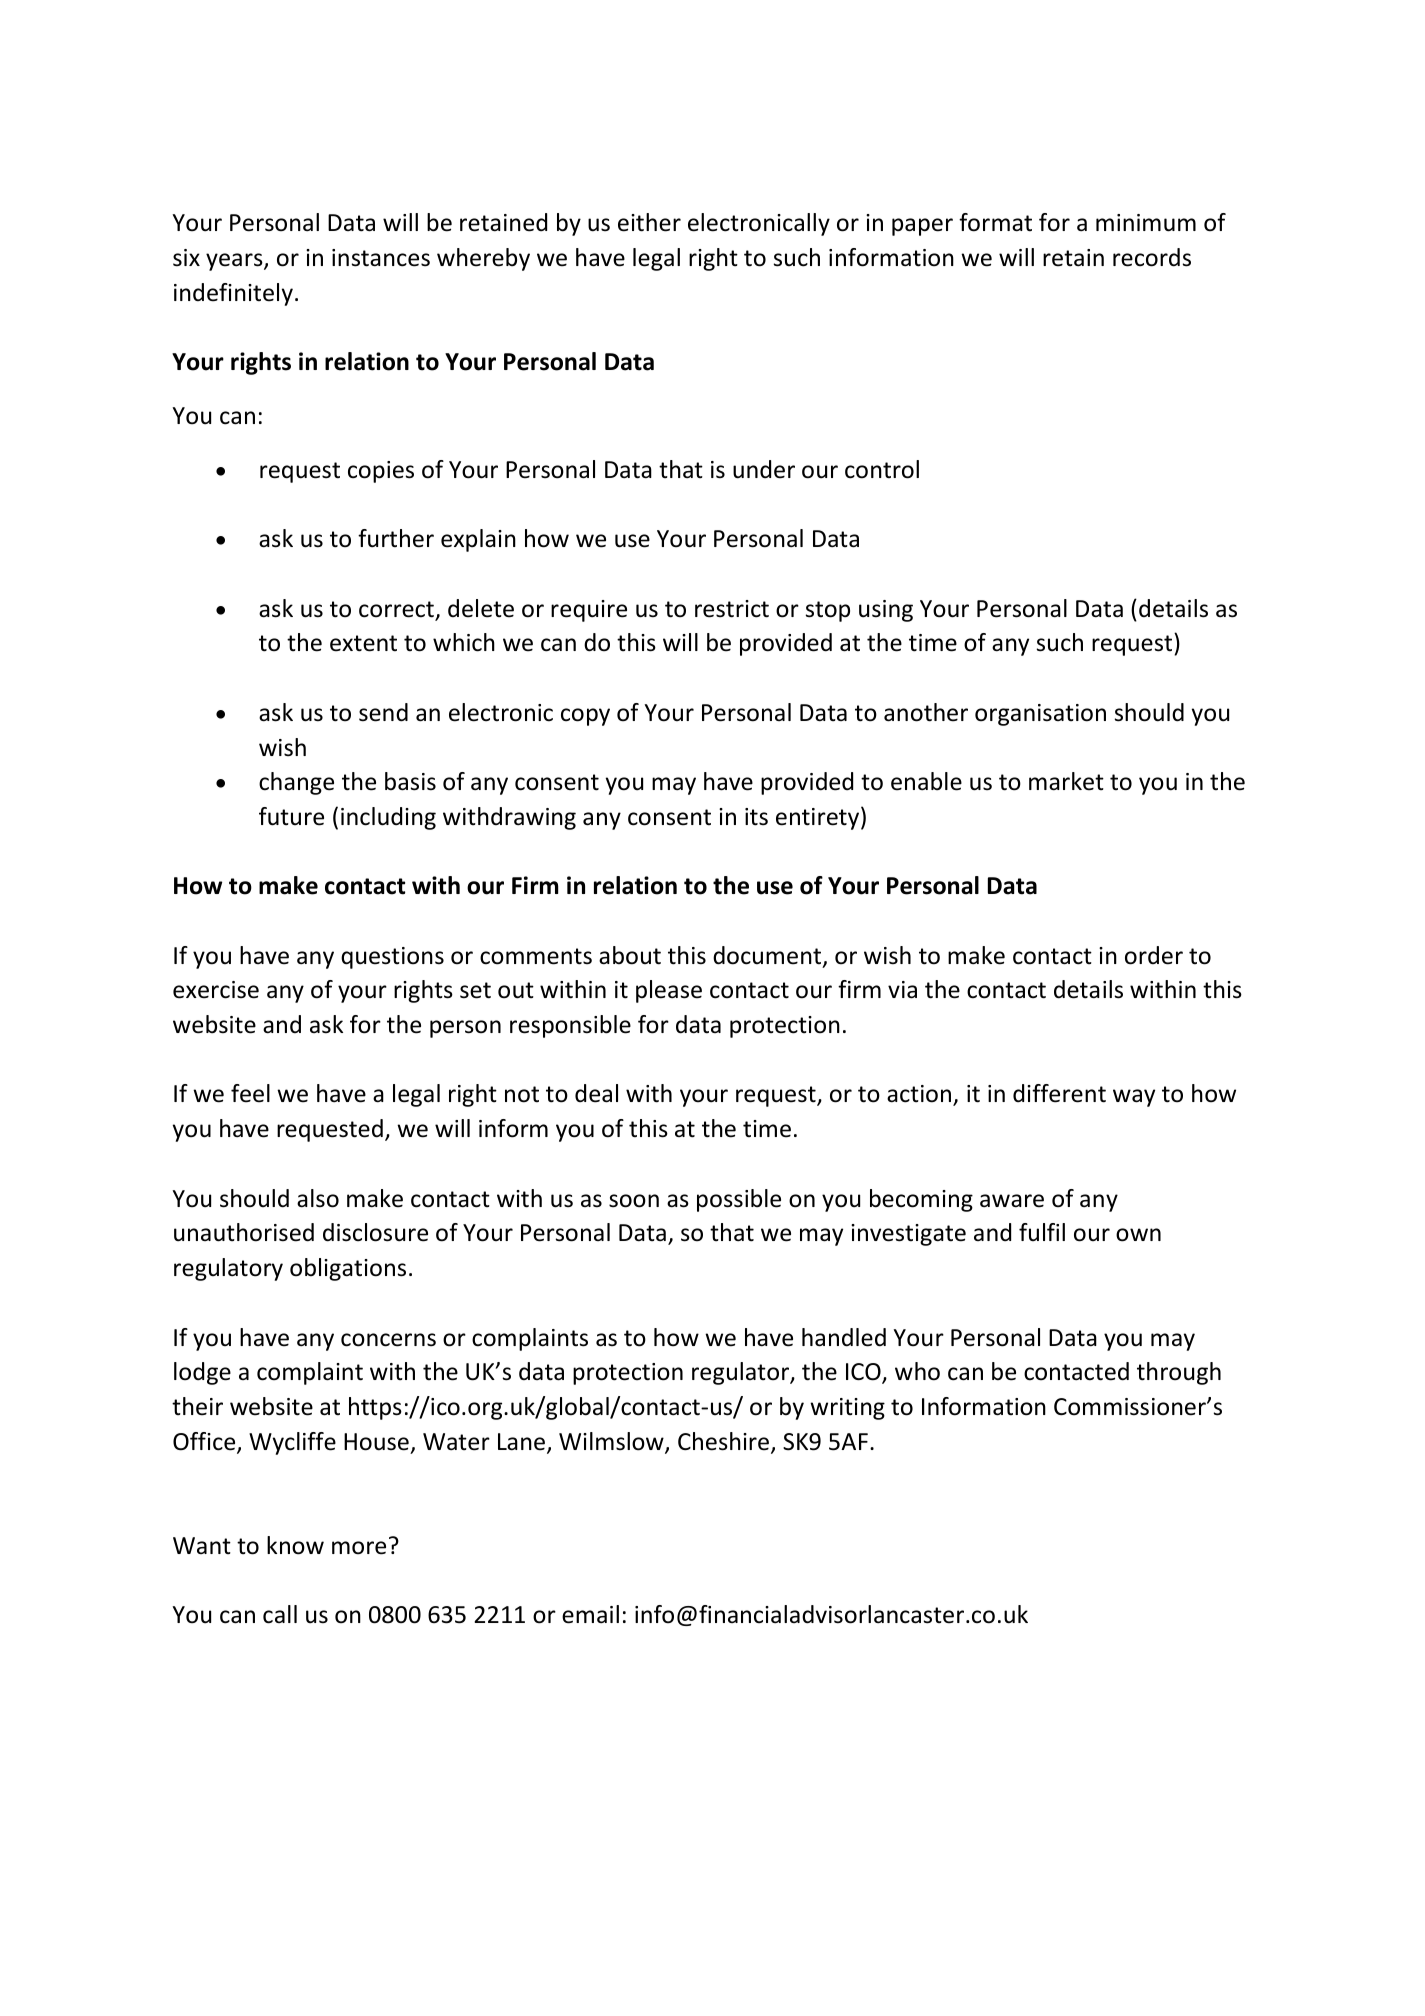  I want to click on soon, so click(634, 1201).
